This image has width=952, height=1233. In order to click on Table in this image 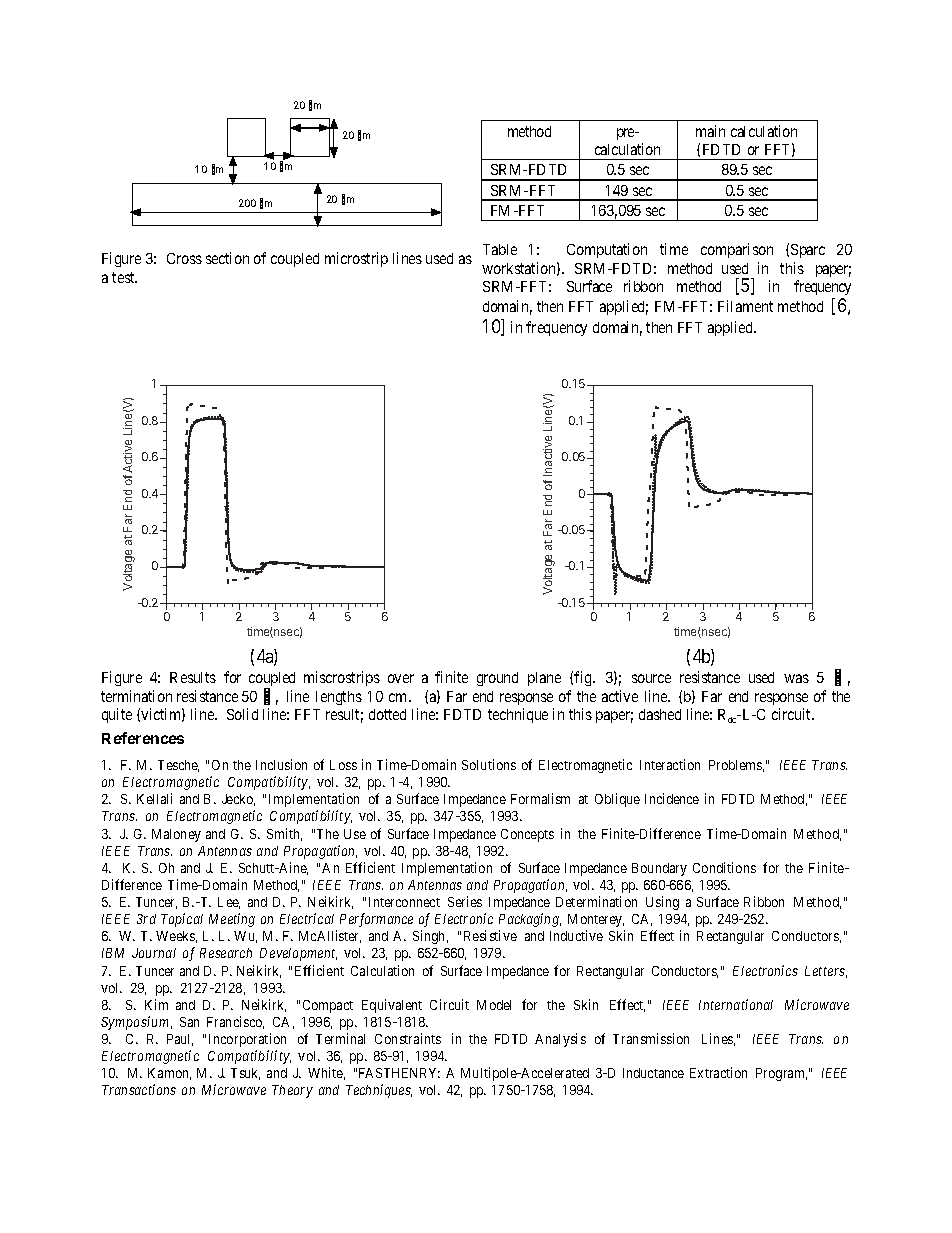, I will do `click(500, 249)`.
